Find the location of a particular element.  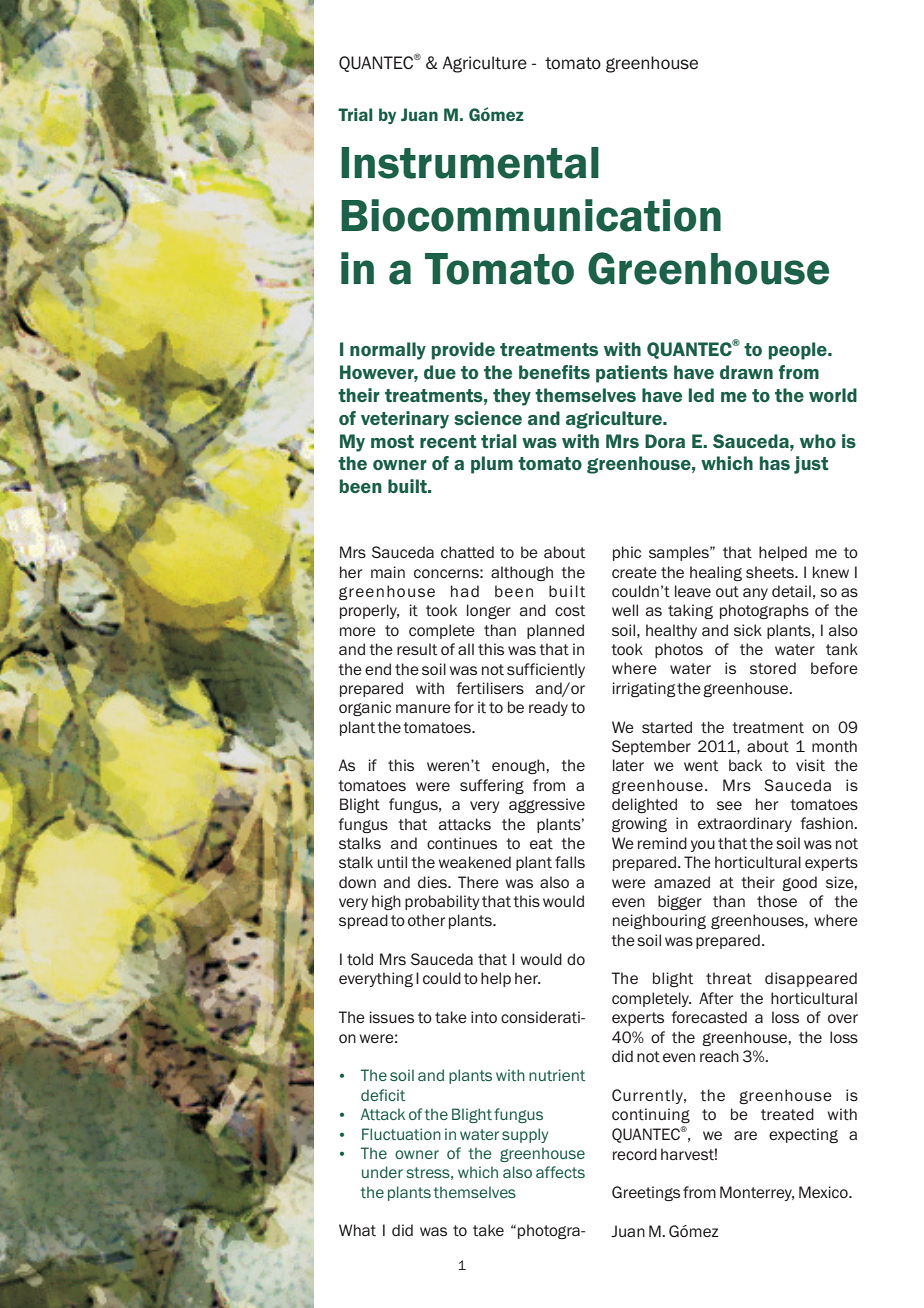

under is located at coordinates (382, 1172).
